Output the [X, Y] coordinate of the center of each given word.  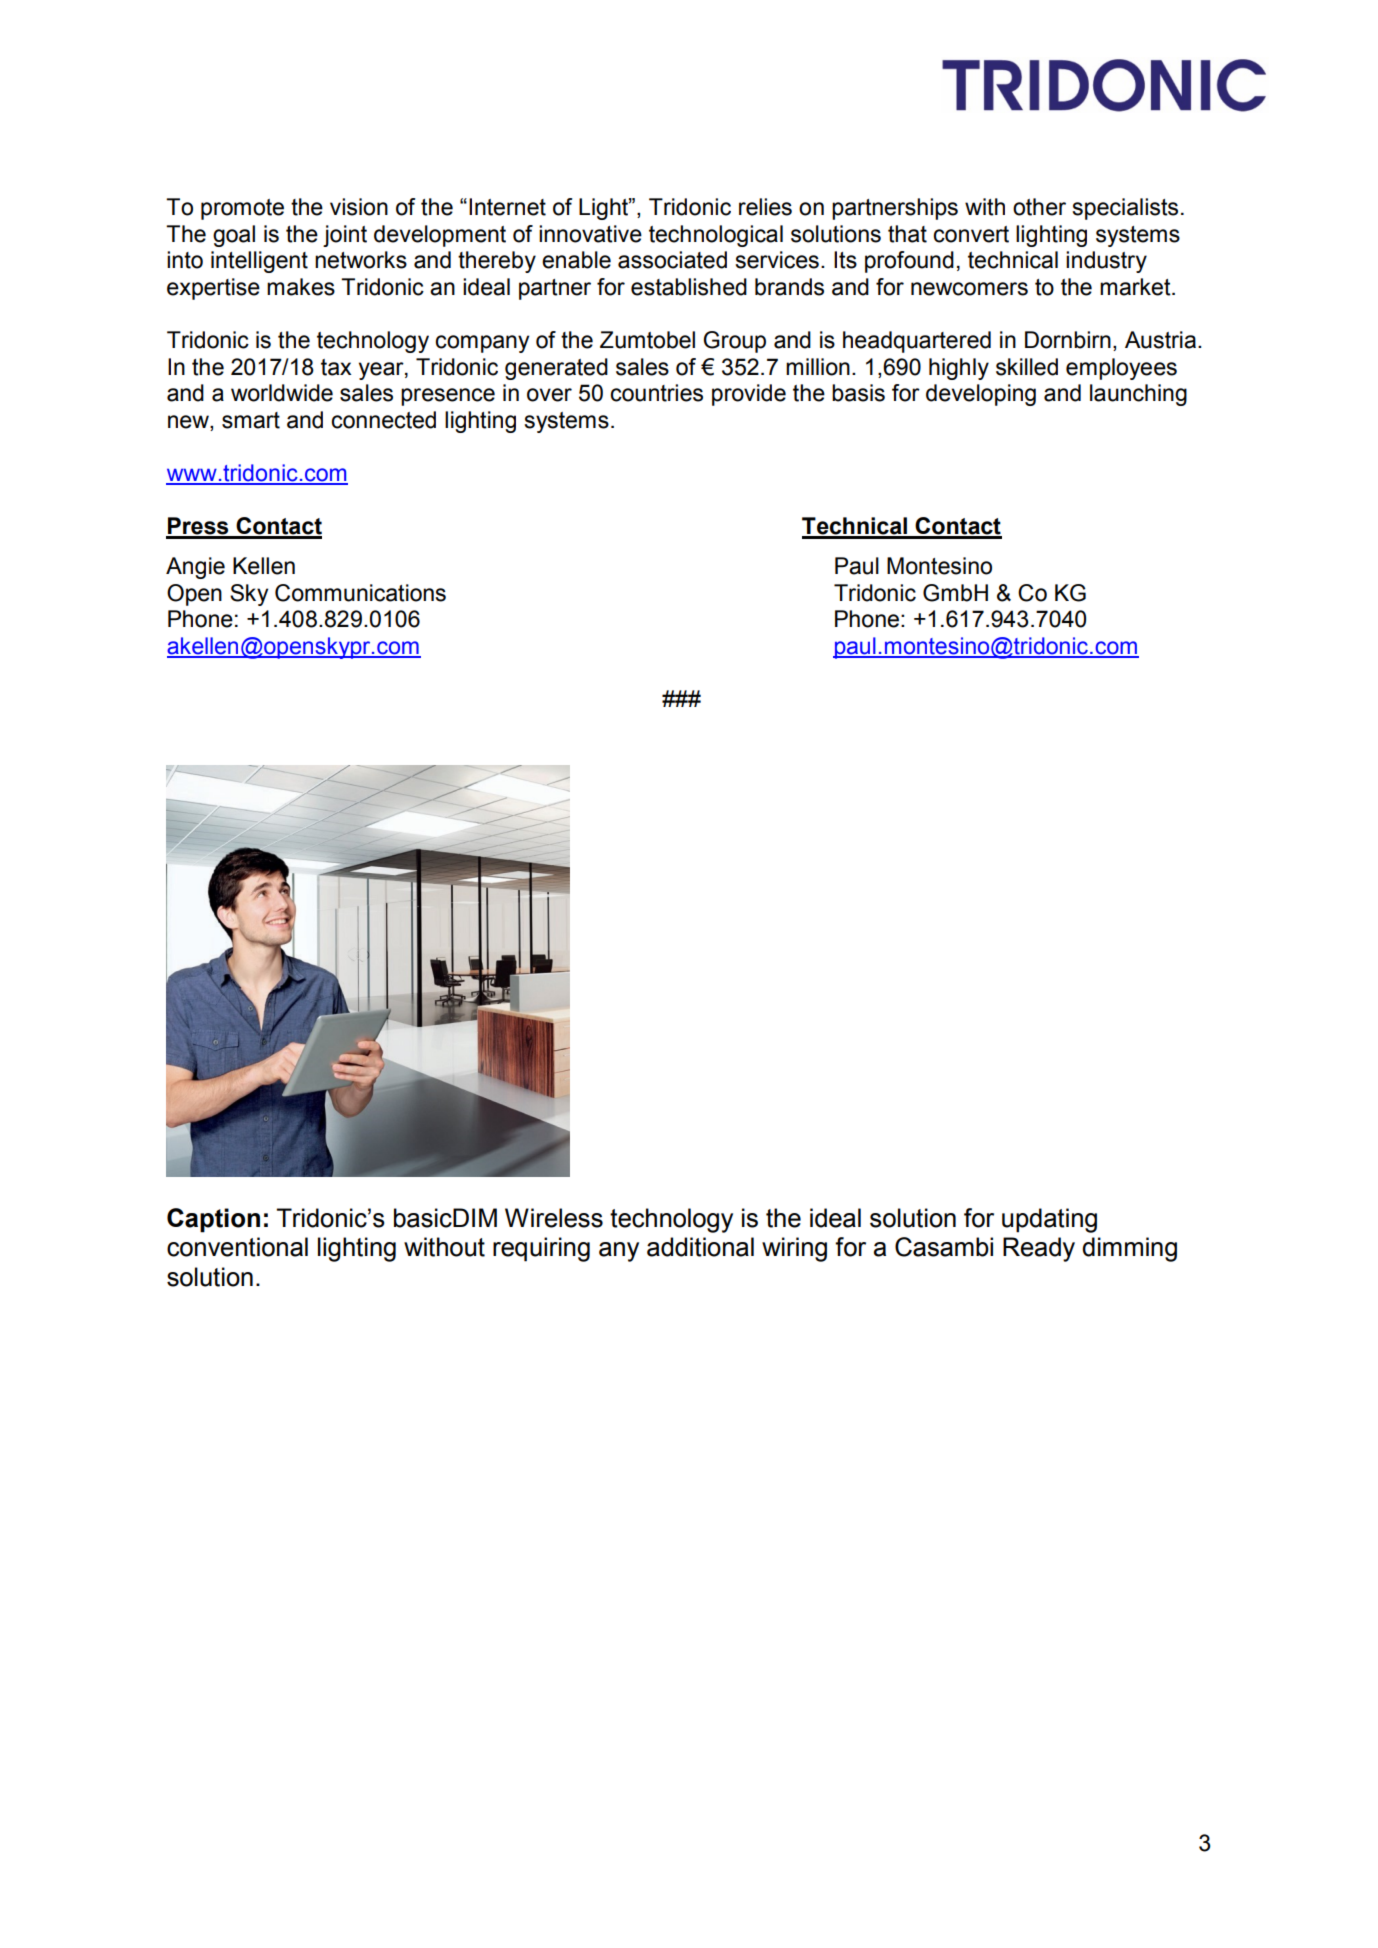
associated [672, 260]
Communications [360, 593]
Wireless [554, 1218]
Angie [195, 568]
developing [981, 395]
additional [700, 1247]
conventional [237, 1247]
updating [1049, 1220]
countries [656, 393]
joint [345, 236]
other [1039, 207]
